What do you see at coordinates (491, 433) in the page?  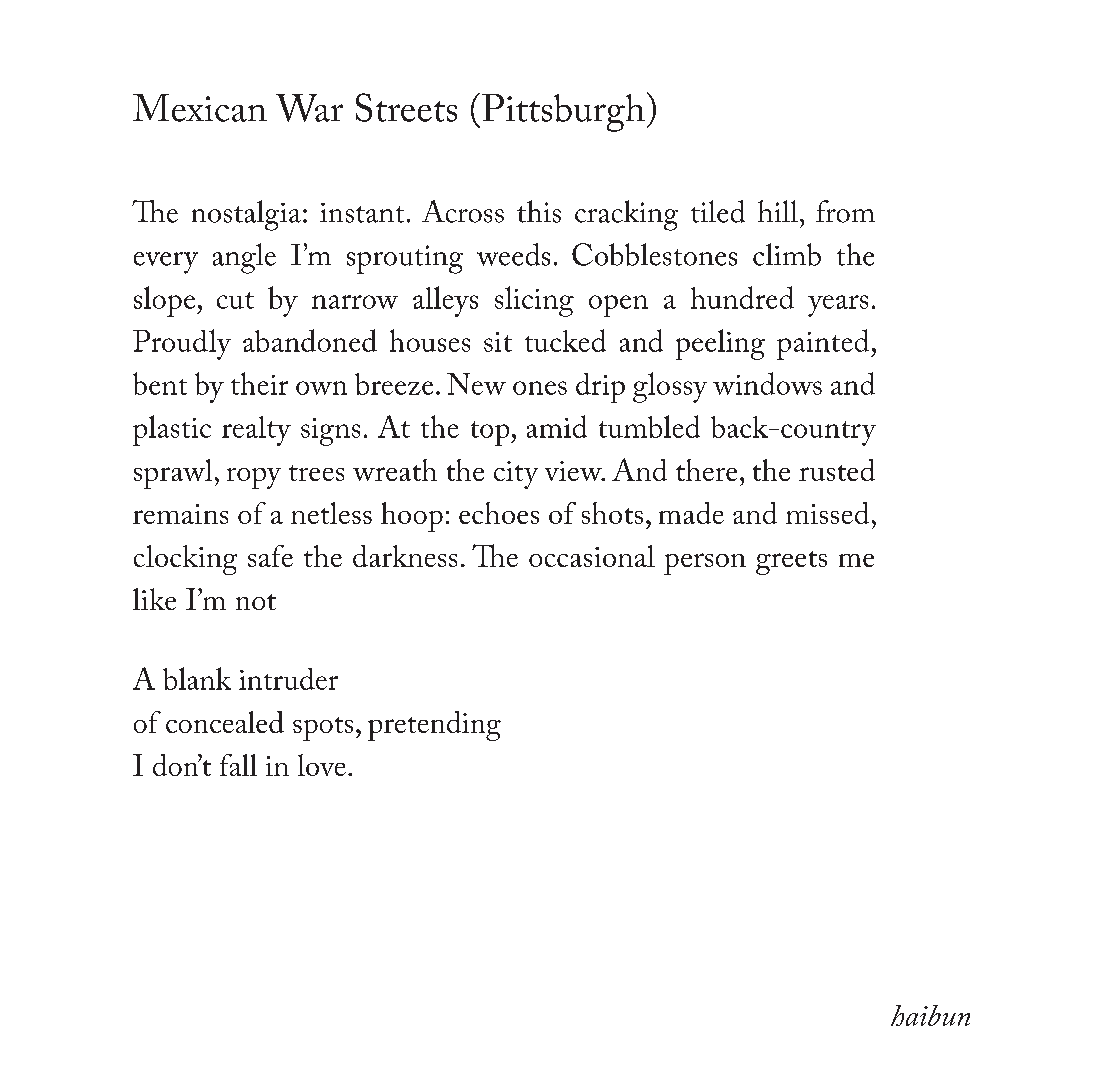 I see `top` at bounding box center [491, 433].
